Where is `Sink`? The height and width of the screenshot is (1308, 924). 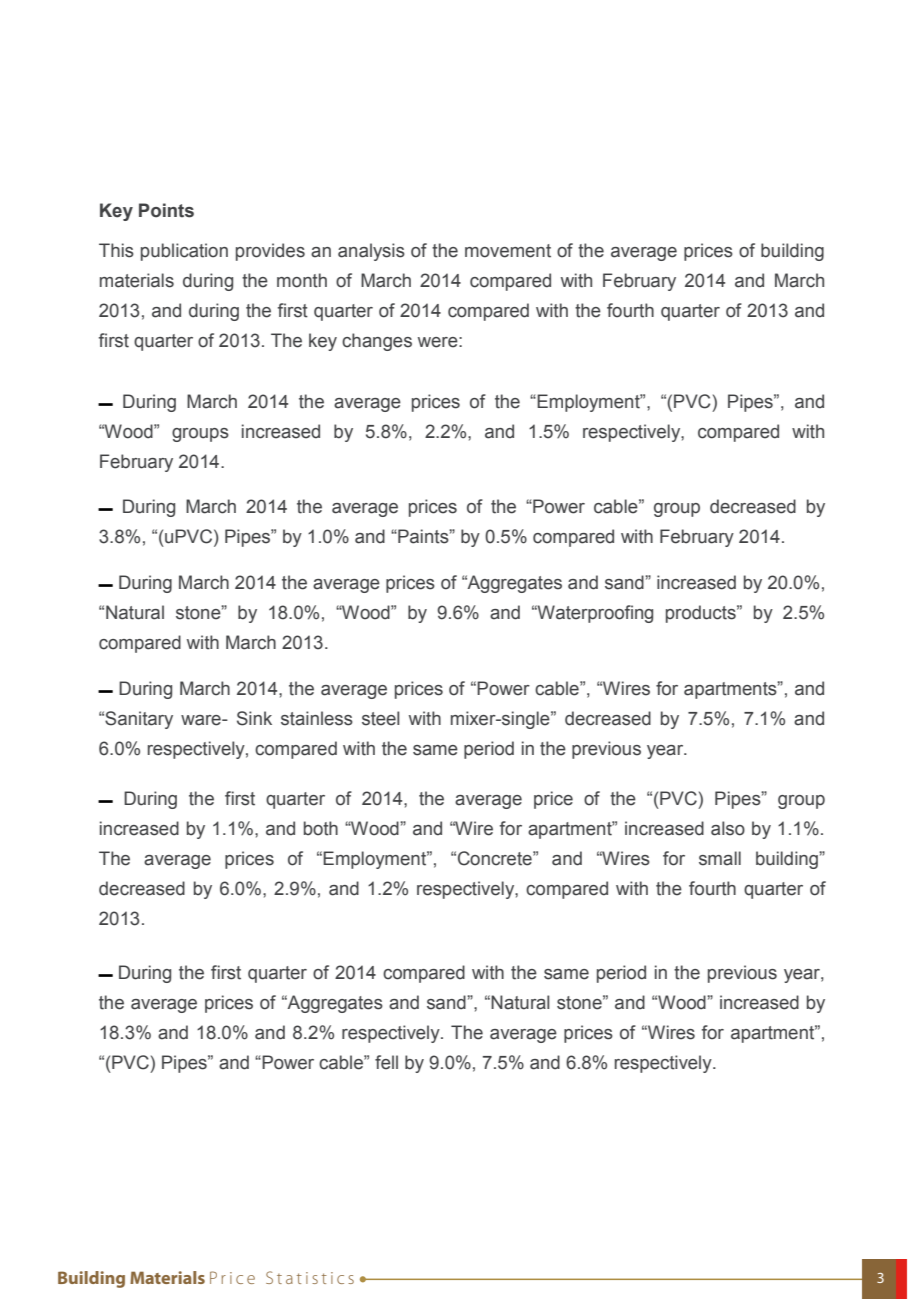
Sink is located at coordinates (254, 718).
